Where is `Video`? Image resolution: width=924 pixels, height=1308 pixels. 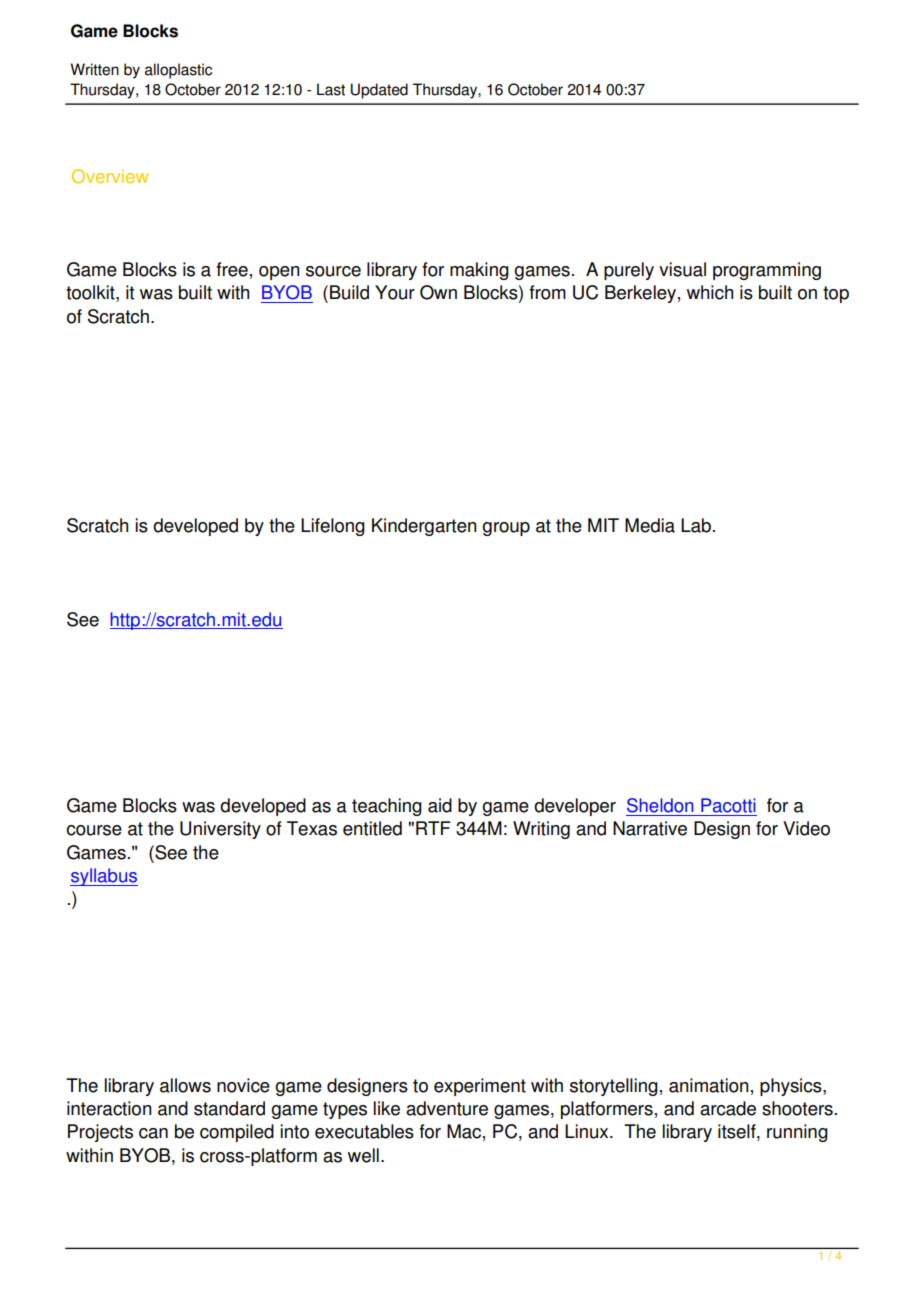
Video is located at coordinates (806, 828).
